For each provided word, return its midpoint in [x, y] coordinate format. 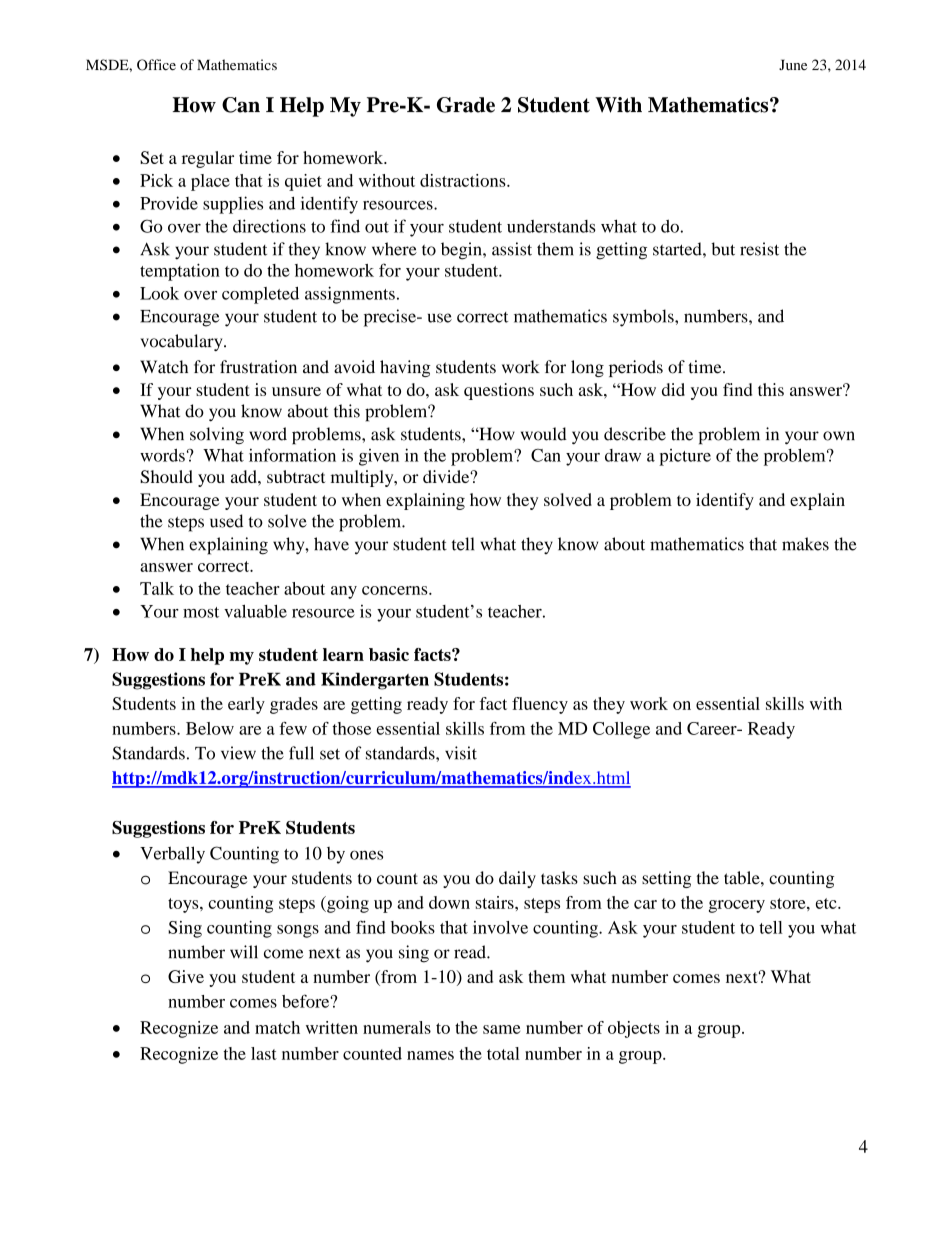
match [277, 1027]
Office [156, 65]
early [246, 705]
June [793, 64]
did [673, 389]
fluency [540, 705]
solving [217, 436]
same [501, 1029]
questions [499, 391]
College [621, 730]
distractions [464, 180]
